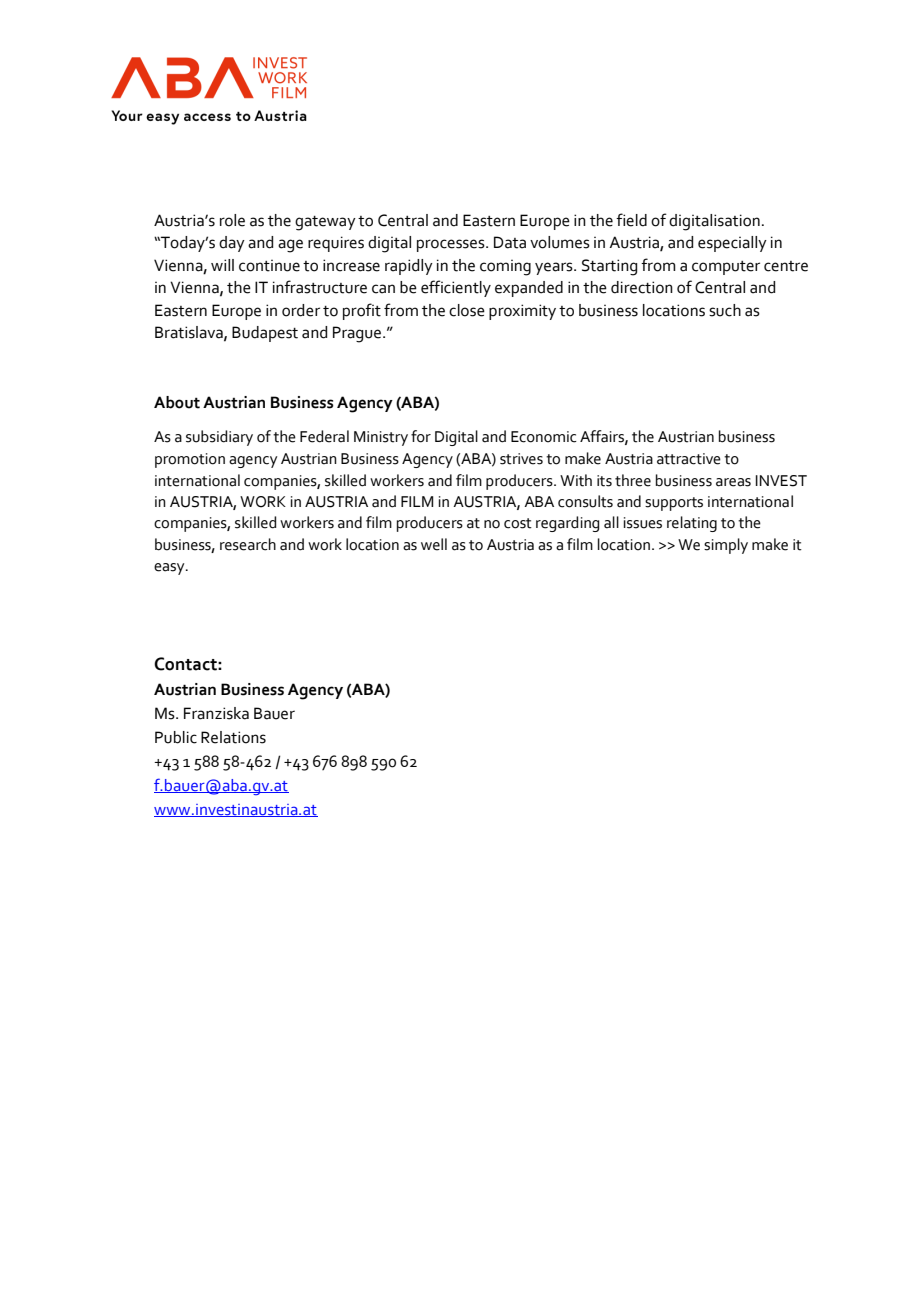 The height and width of the screenshot is (1308, 924). What do you see at coordinates (434, 544) in the screenshot?
I see `well` at bounding box center [434, 544].
